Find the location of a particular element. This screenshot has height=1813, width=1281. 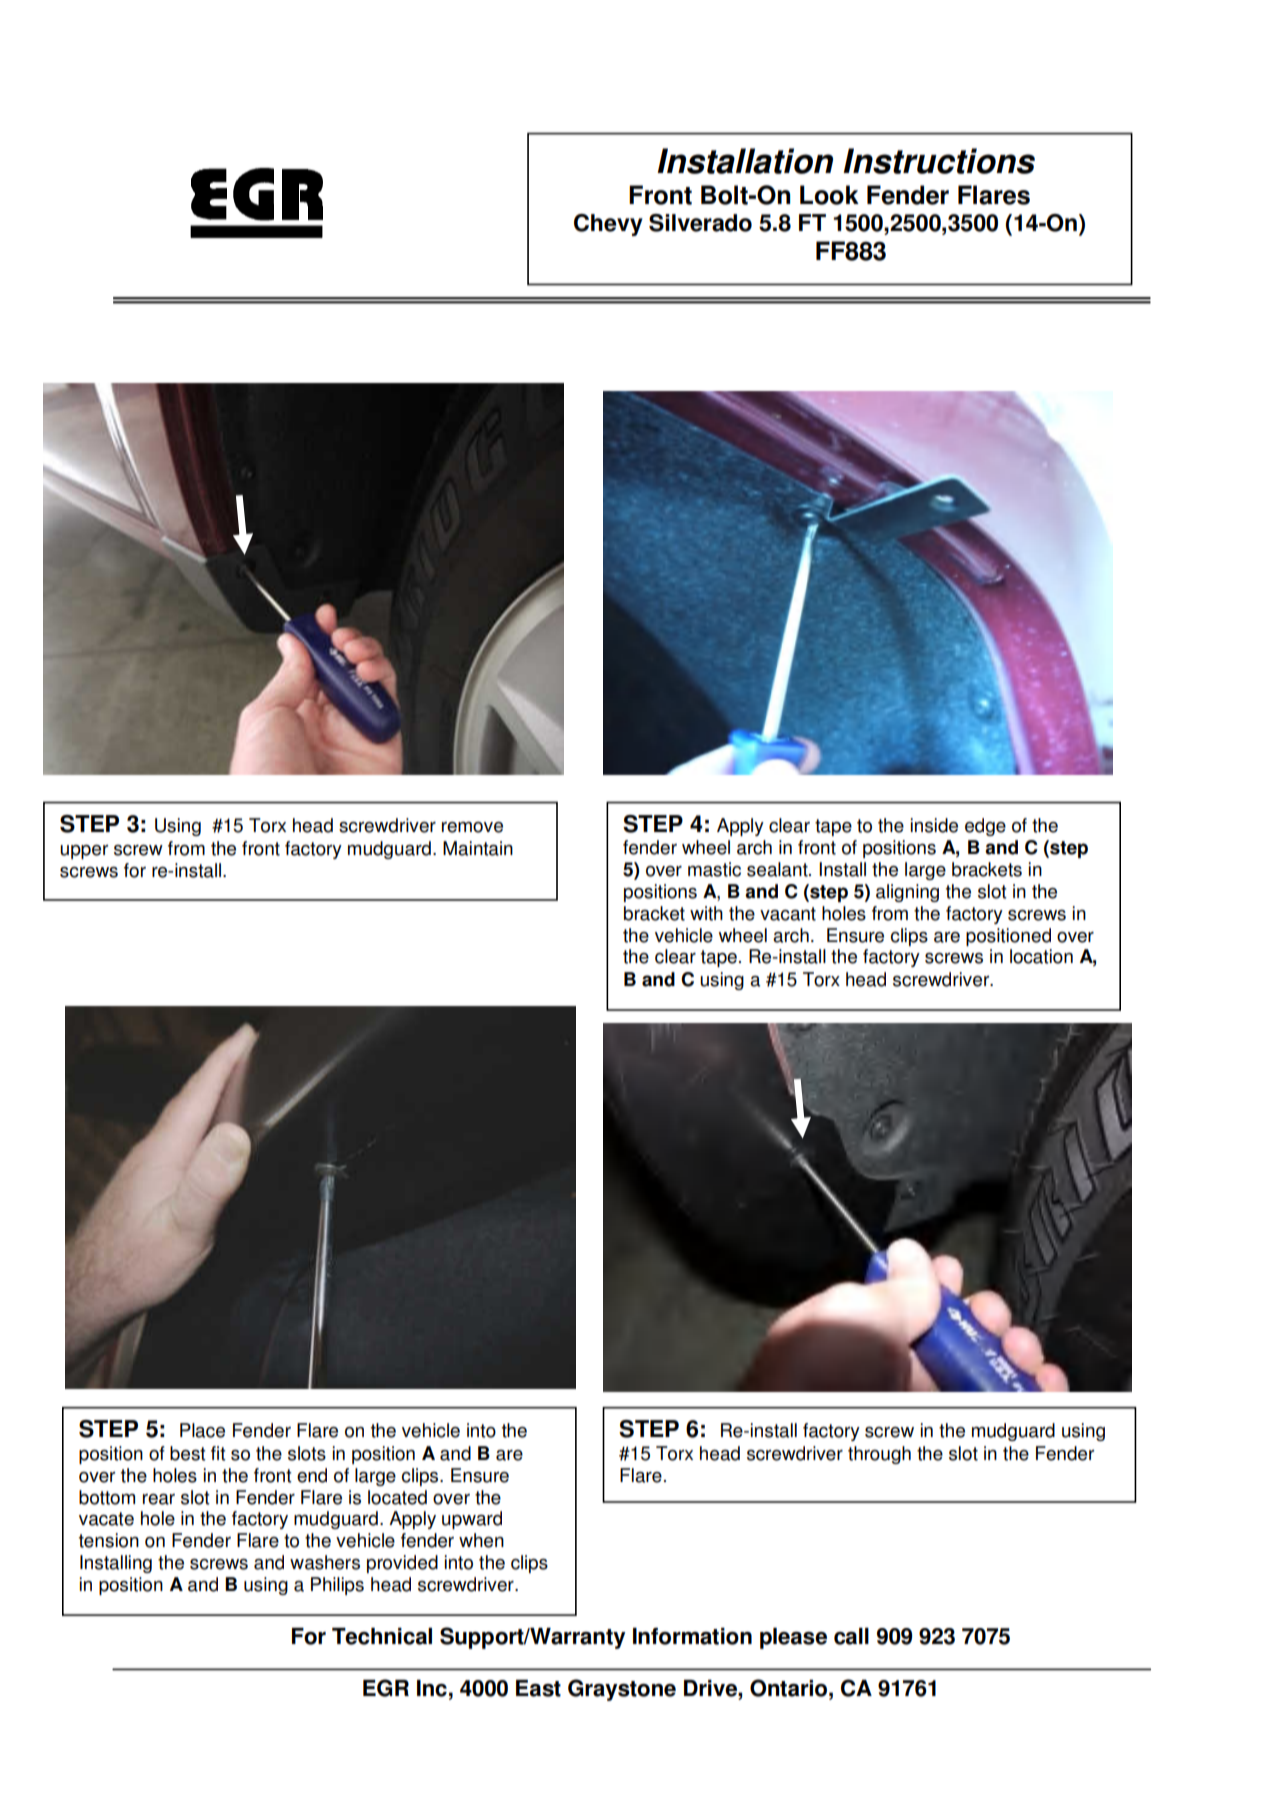

call is located at coordinates (851, 1636).
